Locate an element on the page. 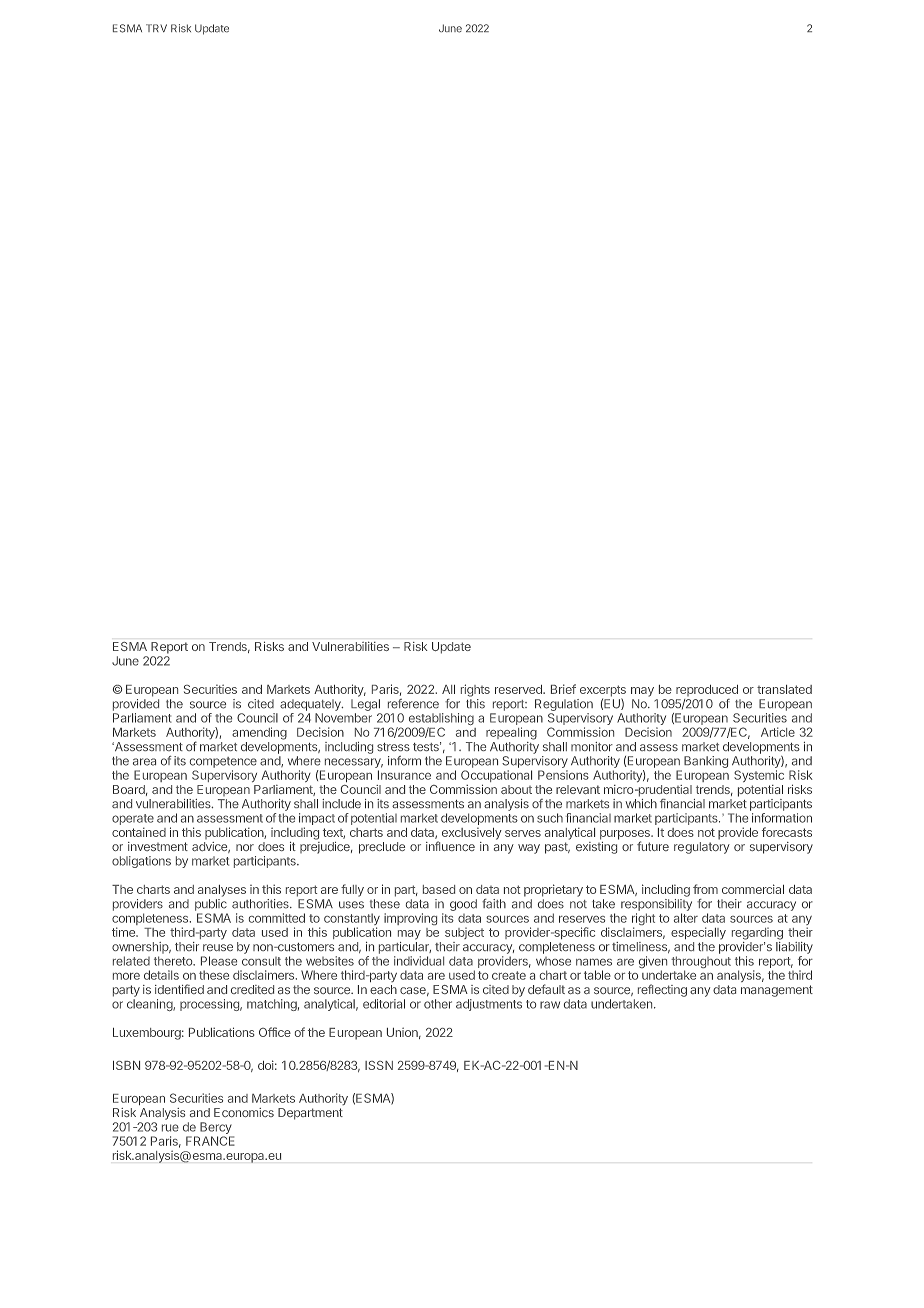  Brief is located at coordinates (563, 689).
